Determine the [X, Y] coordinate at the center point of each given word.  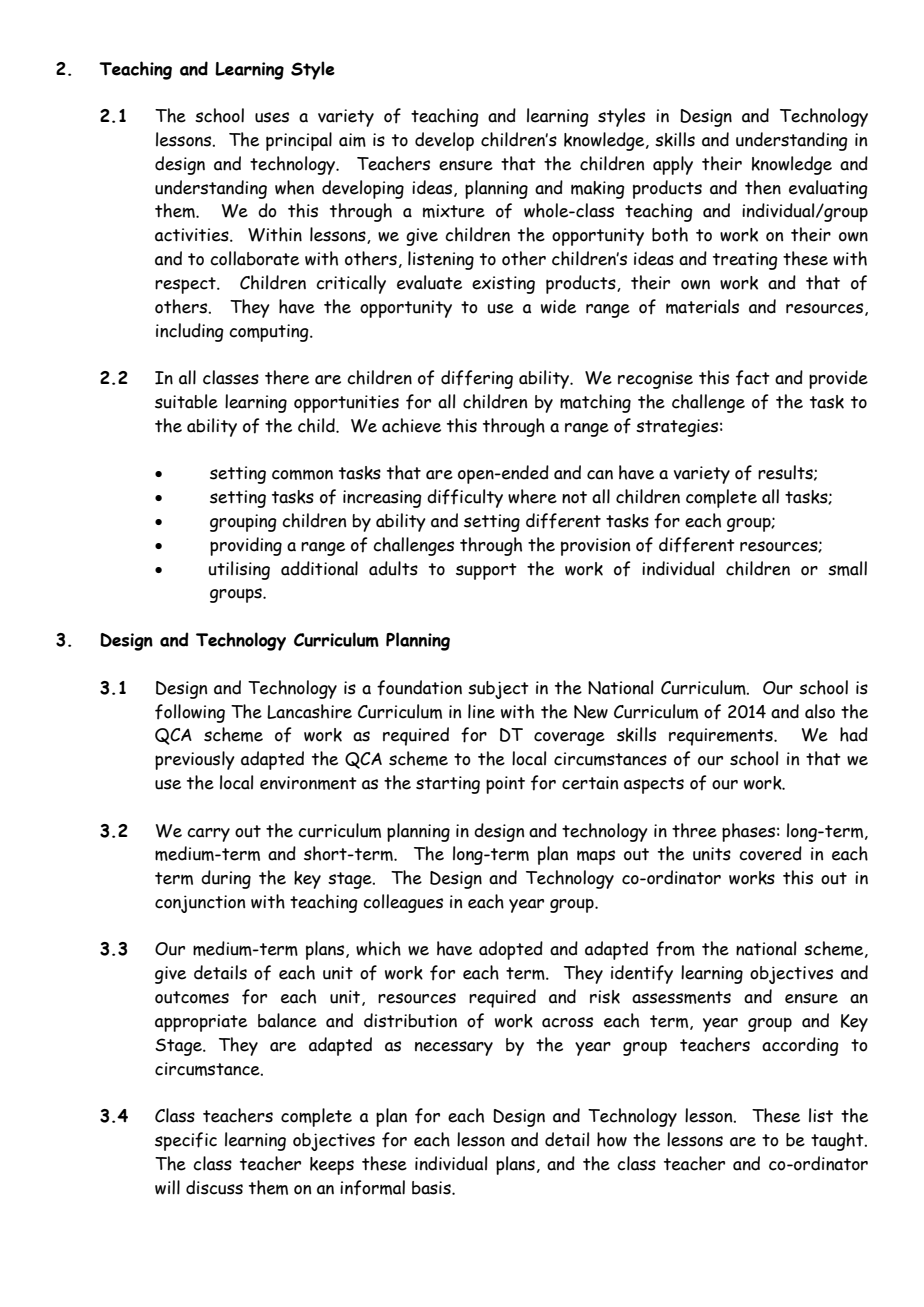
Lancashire [309, 711]
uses [272, 117]
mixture [454, 211]
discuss [214, 1187]
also [820, 711]
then [763, 187]
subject [498, 690]
